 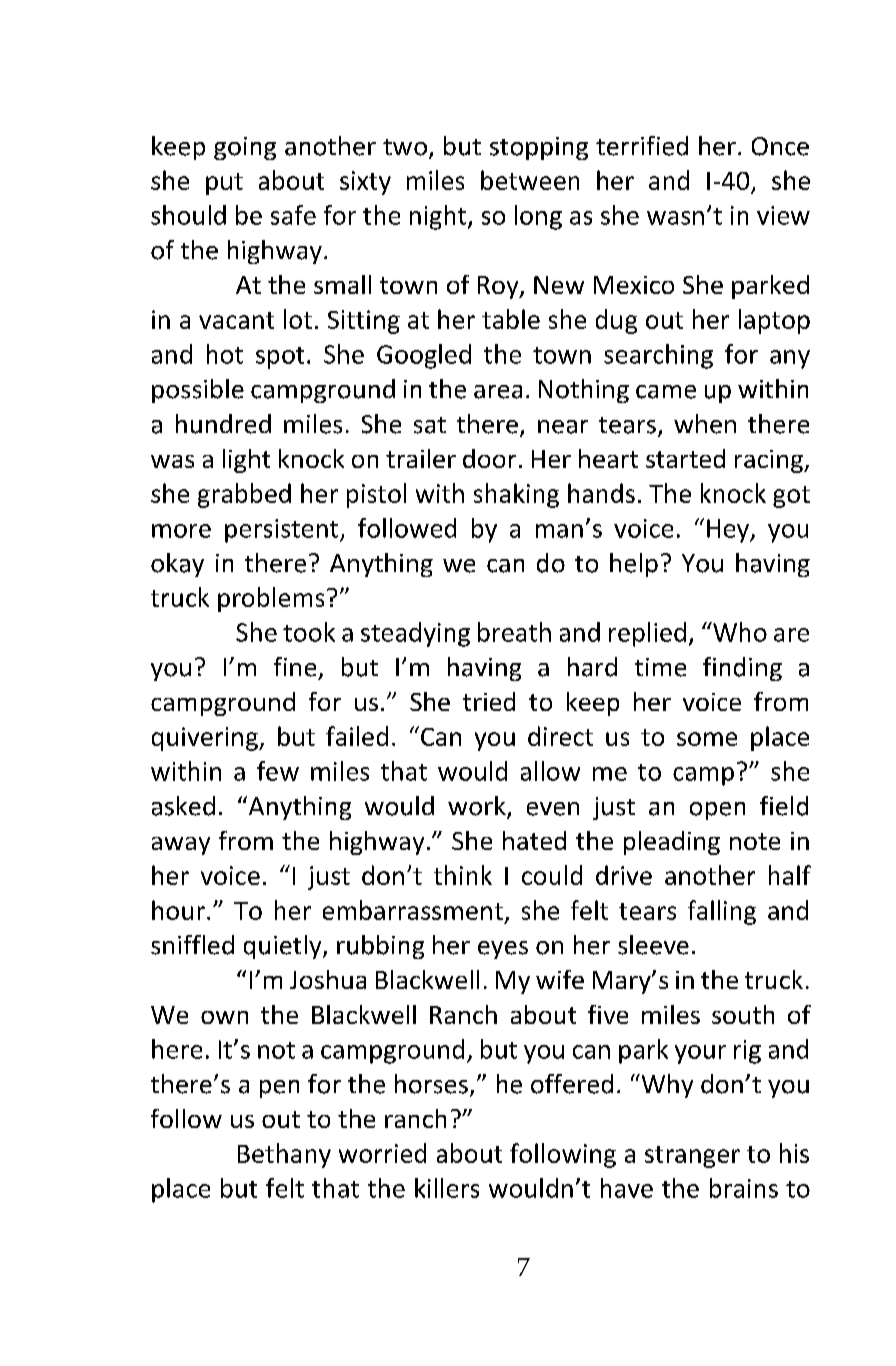 What do you see at coordinates (224, 184) in the screenshot?
I see `put` at bounding box center [224, 184].
